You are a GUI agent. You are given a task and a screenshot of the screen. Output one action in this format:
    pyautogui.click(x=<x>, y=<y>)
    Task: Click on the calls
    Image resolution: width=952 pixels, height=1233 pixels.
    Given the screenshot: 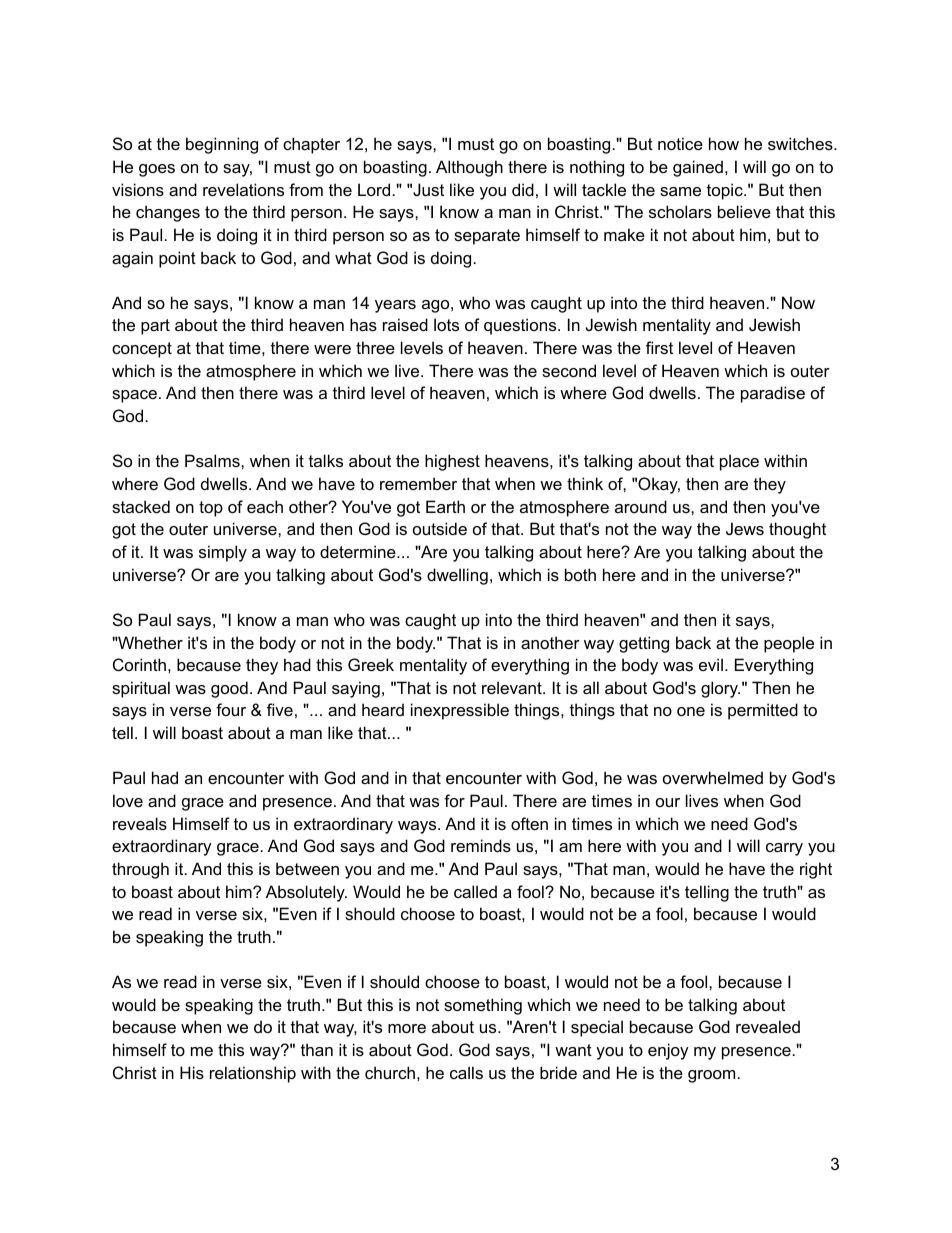 What is the action you would take?
    pyautogui.click(x=466, y=1072)
